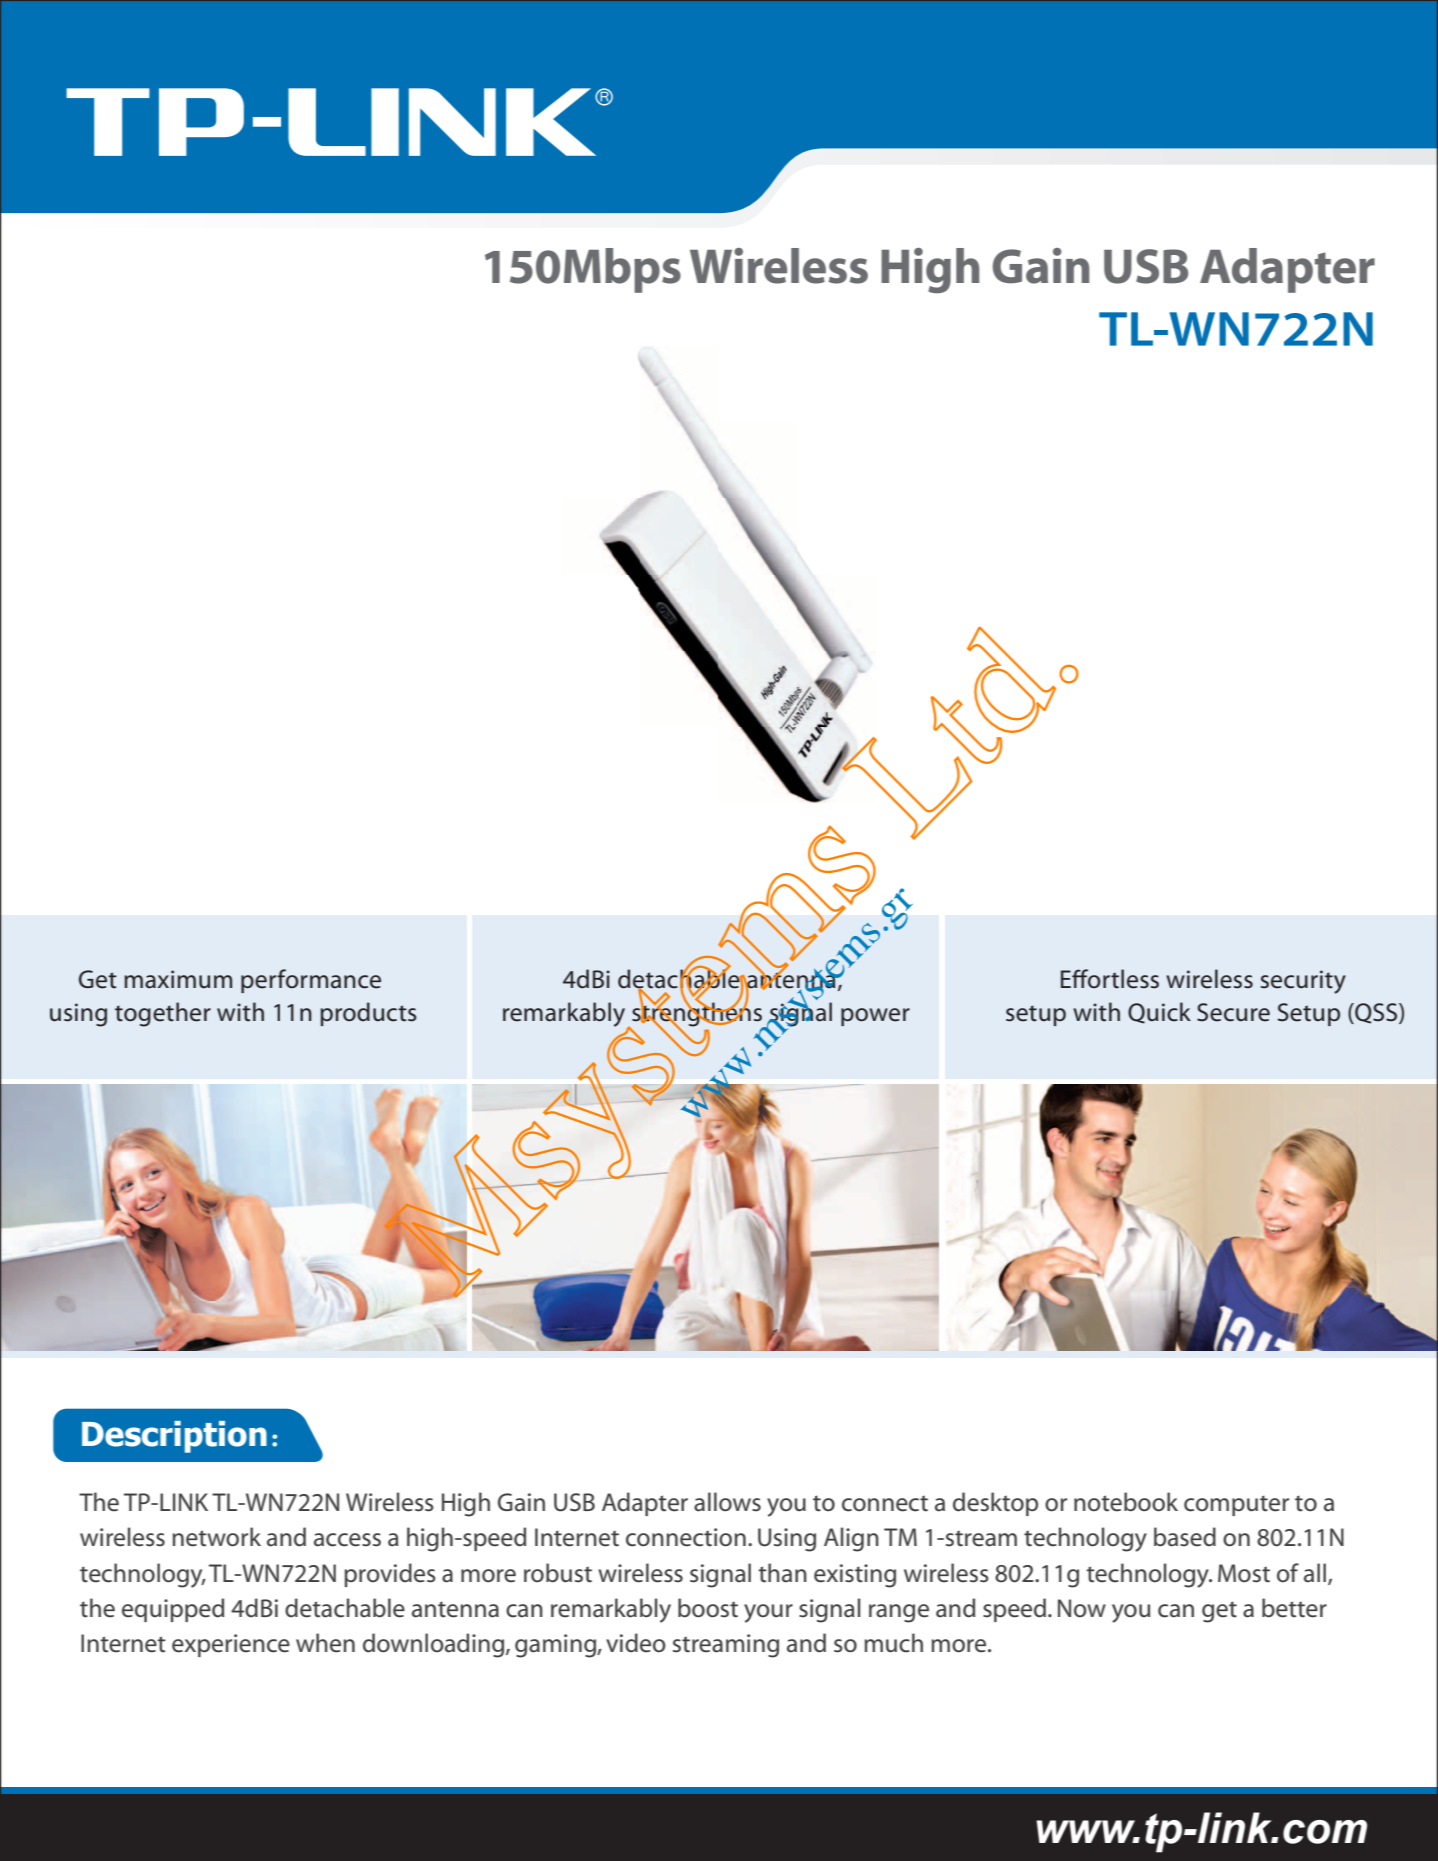  Describe the element at coordinates (325, 1643) in the screenshot. I see `when` at that location.
